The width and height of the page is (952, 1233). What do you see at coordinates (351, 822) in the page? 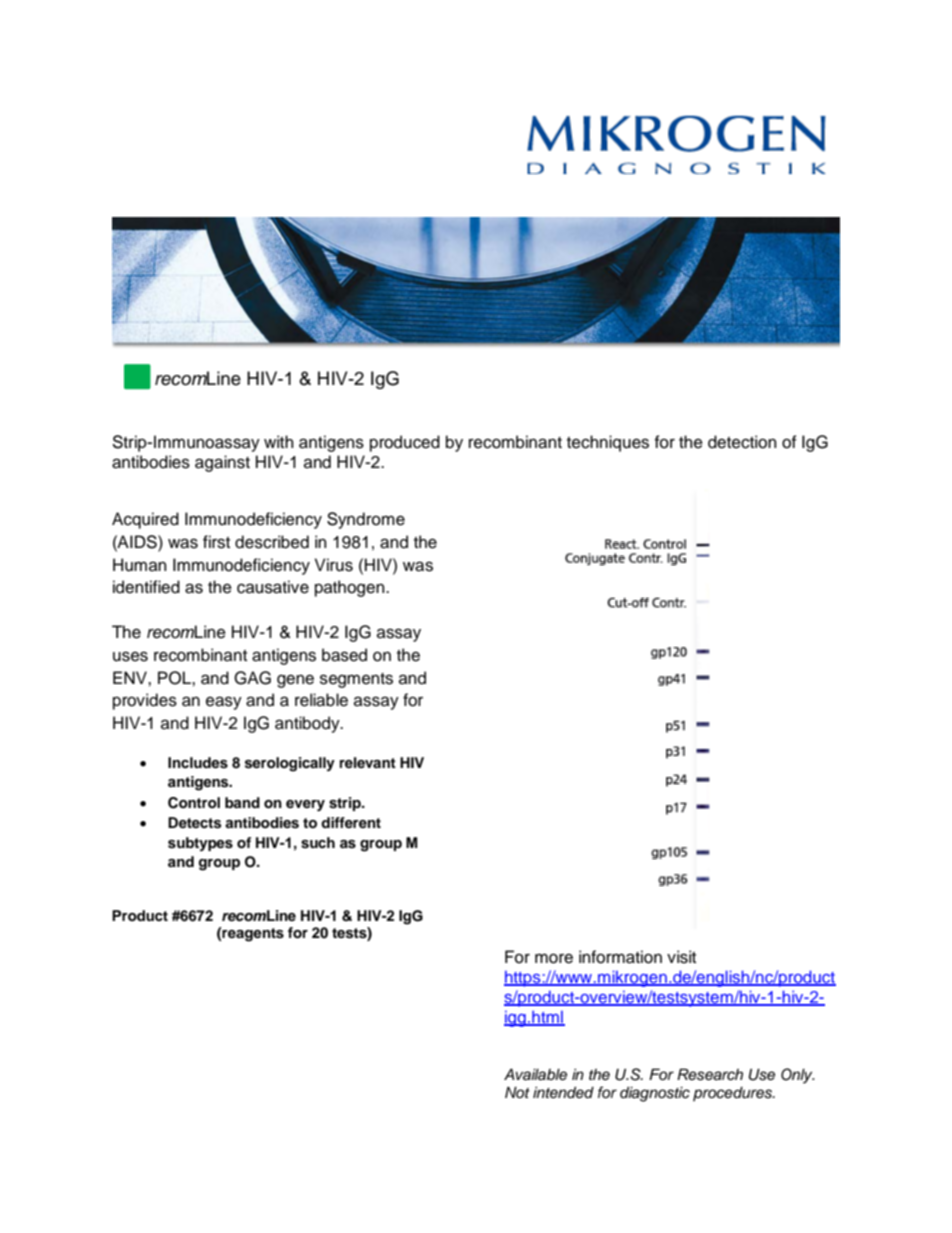
I see `different` at bounding box center [351, 822].
